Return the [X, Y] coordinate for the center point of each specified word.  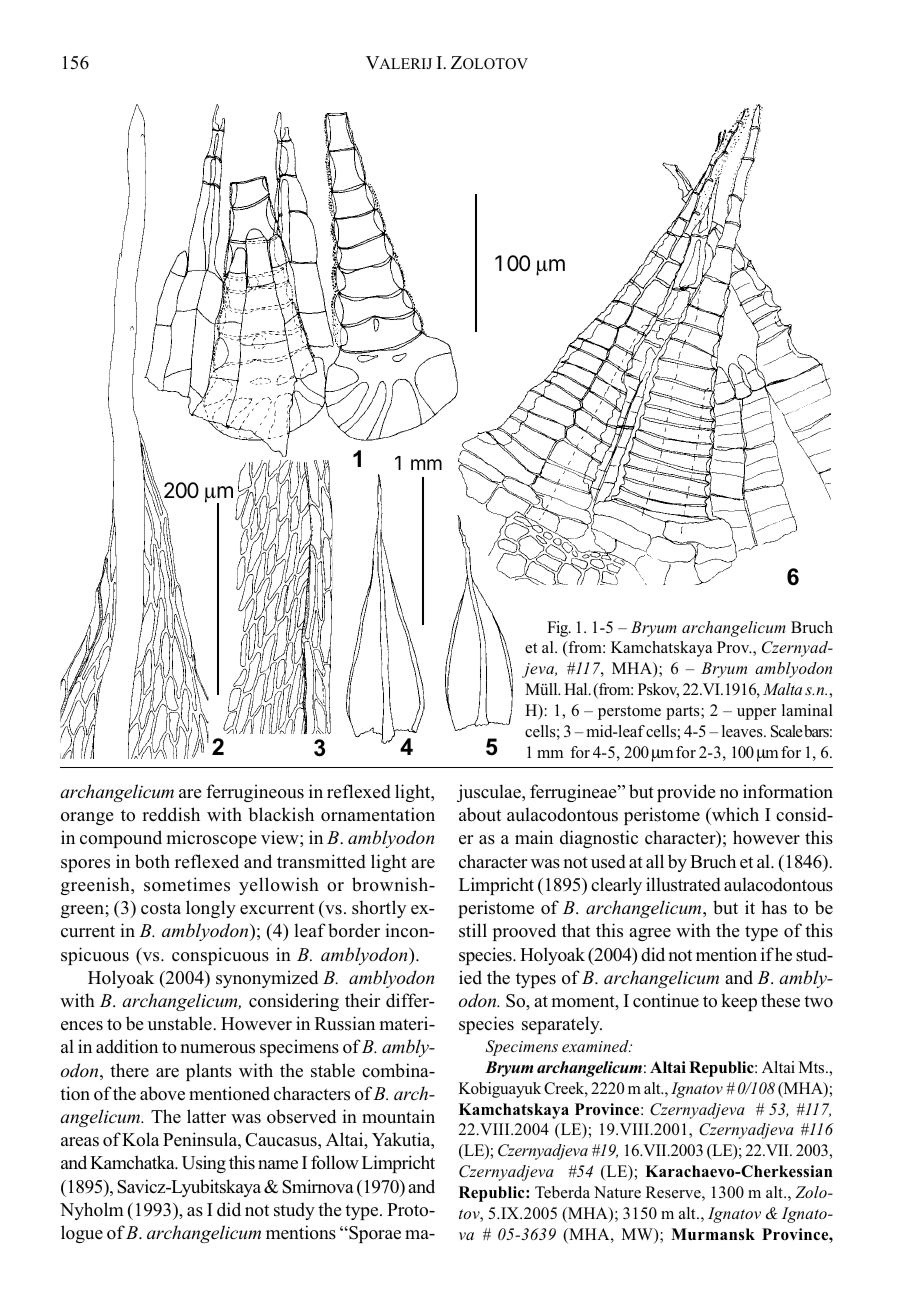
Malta [782, 689]
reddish [171, 814]
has [774, 907]
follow [335, 1162]
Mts [813, 1067]
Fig [559, 629]
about [480, 814]
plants [209, 1072]
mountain [398, 1116]
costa [161, 909]
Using [204, 1164]
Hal [577, 689]
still [473, 930]
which [734, 814]
